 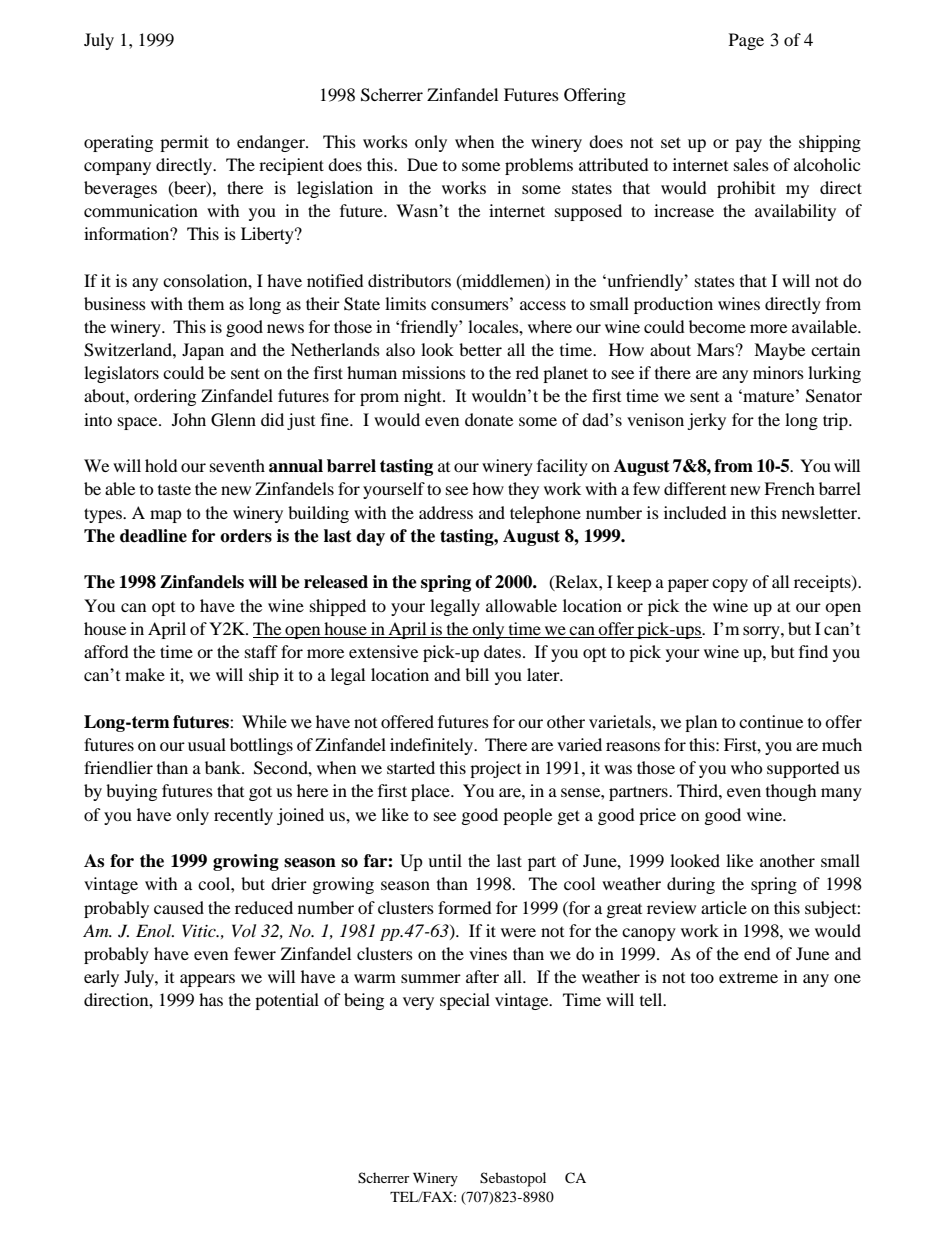 What do you see at coordinates (422, 164) in the screenshot?
I see `Due` at bounding box center [422, 164].
